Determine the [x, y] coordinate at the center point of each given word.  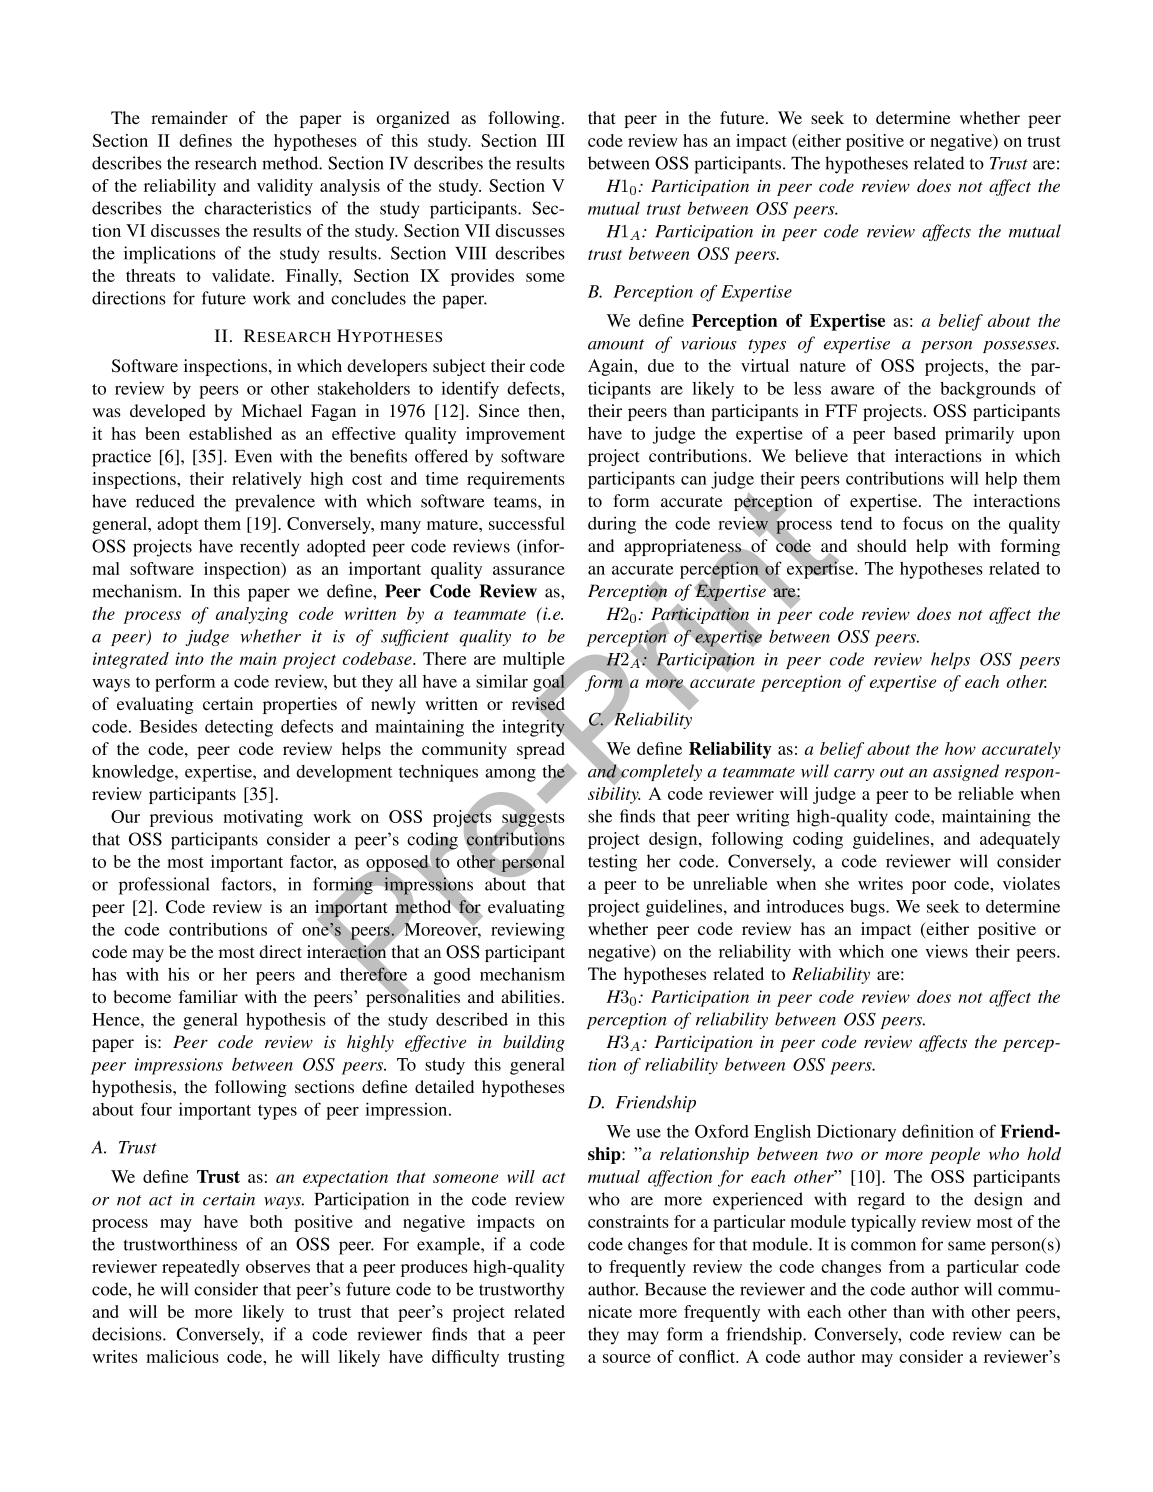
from [907, 1266]
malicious [182, 1356]
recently [269, 548]
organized [413, 119]
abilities [530, 996]
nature [823, 366]
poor [929, 887]
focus [923, 523]
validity [285, 187]
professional [164, 886]
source [627, 1358]
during [612, 525]
